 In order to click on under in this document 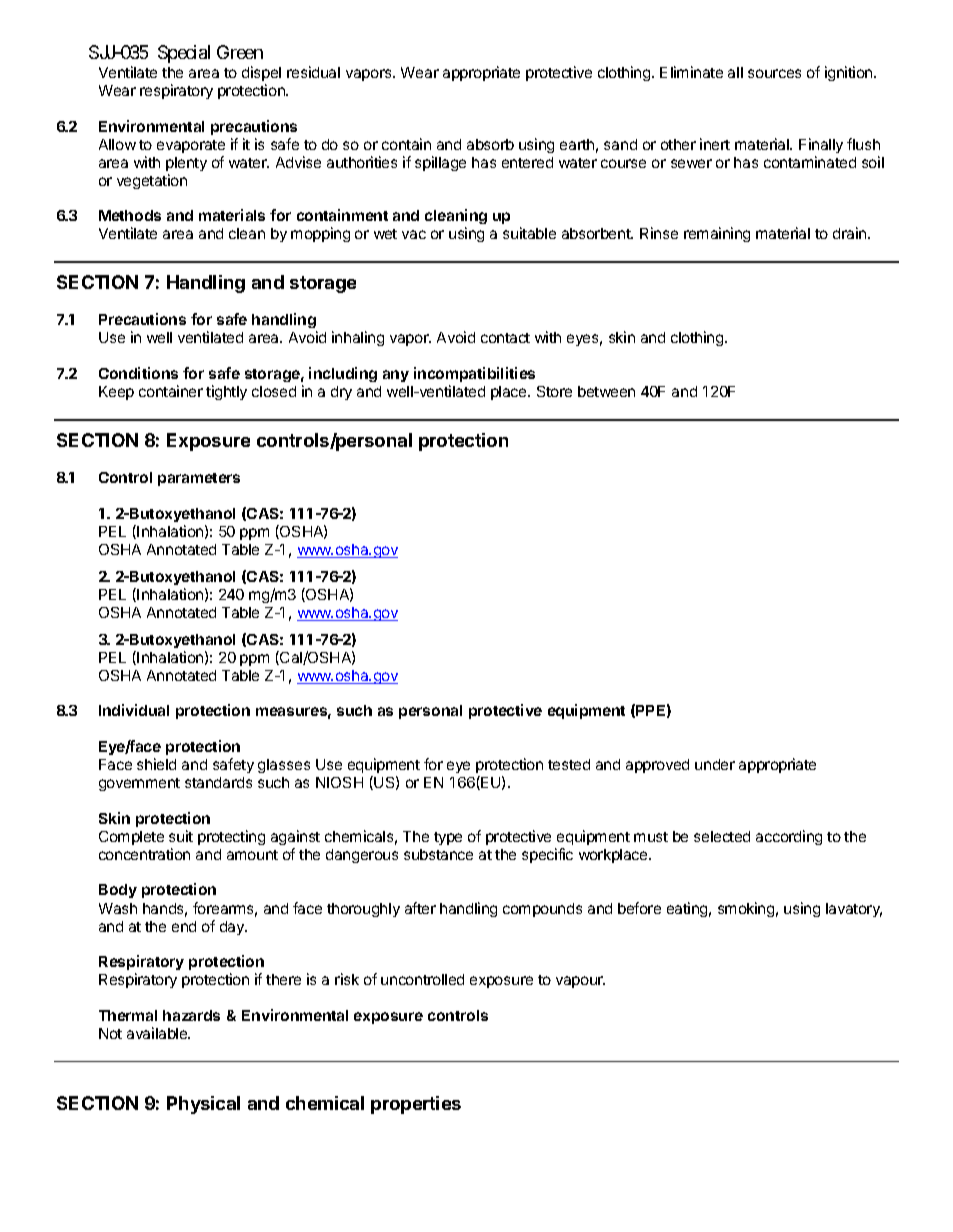, I will do `click(715, 764)`.
